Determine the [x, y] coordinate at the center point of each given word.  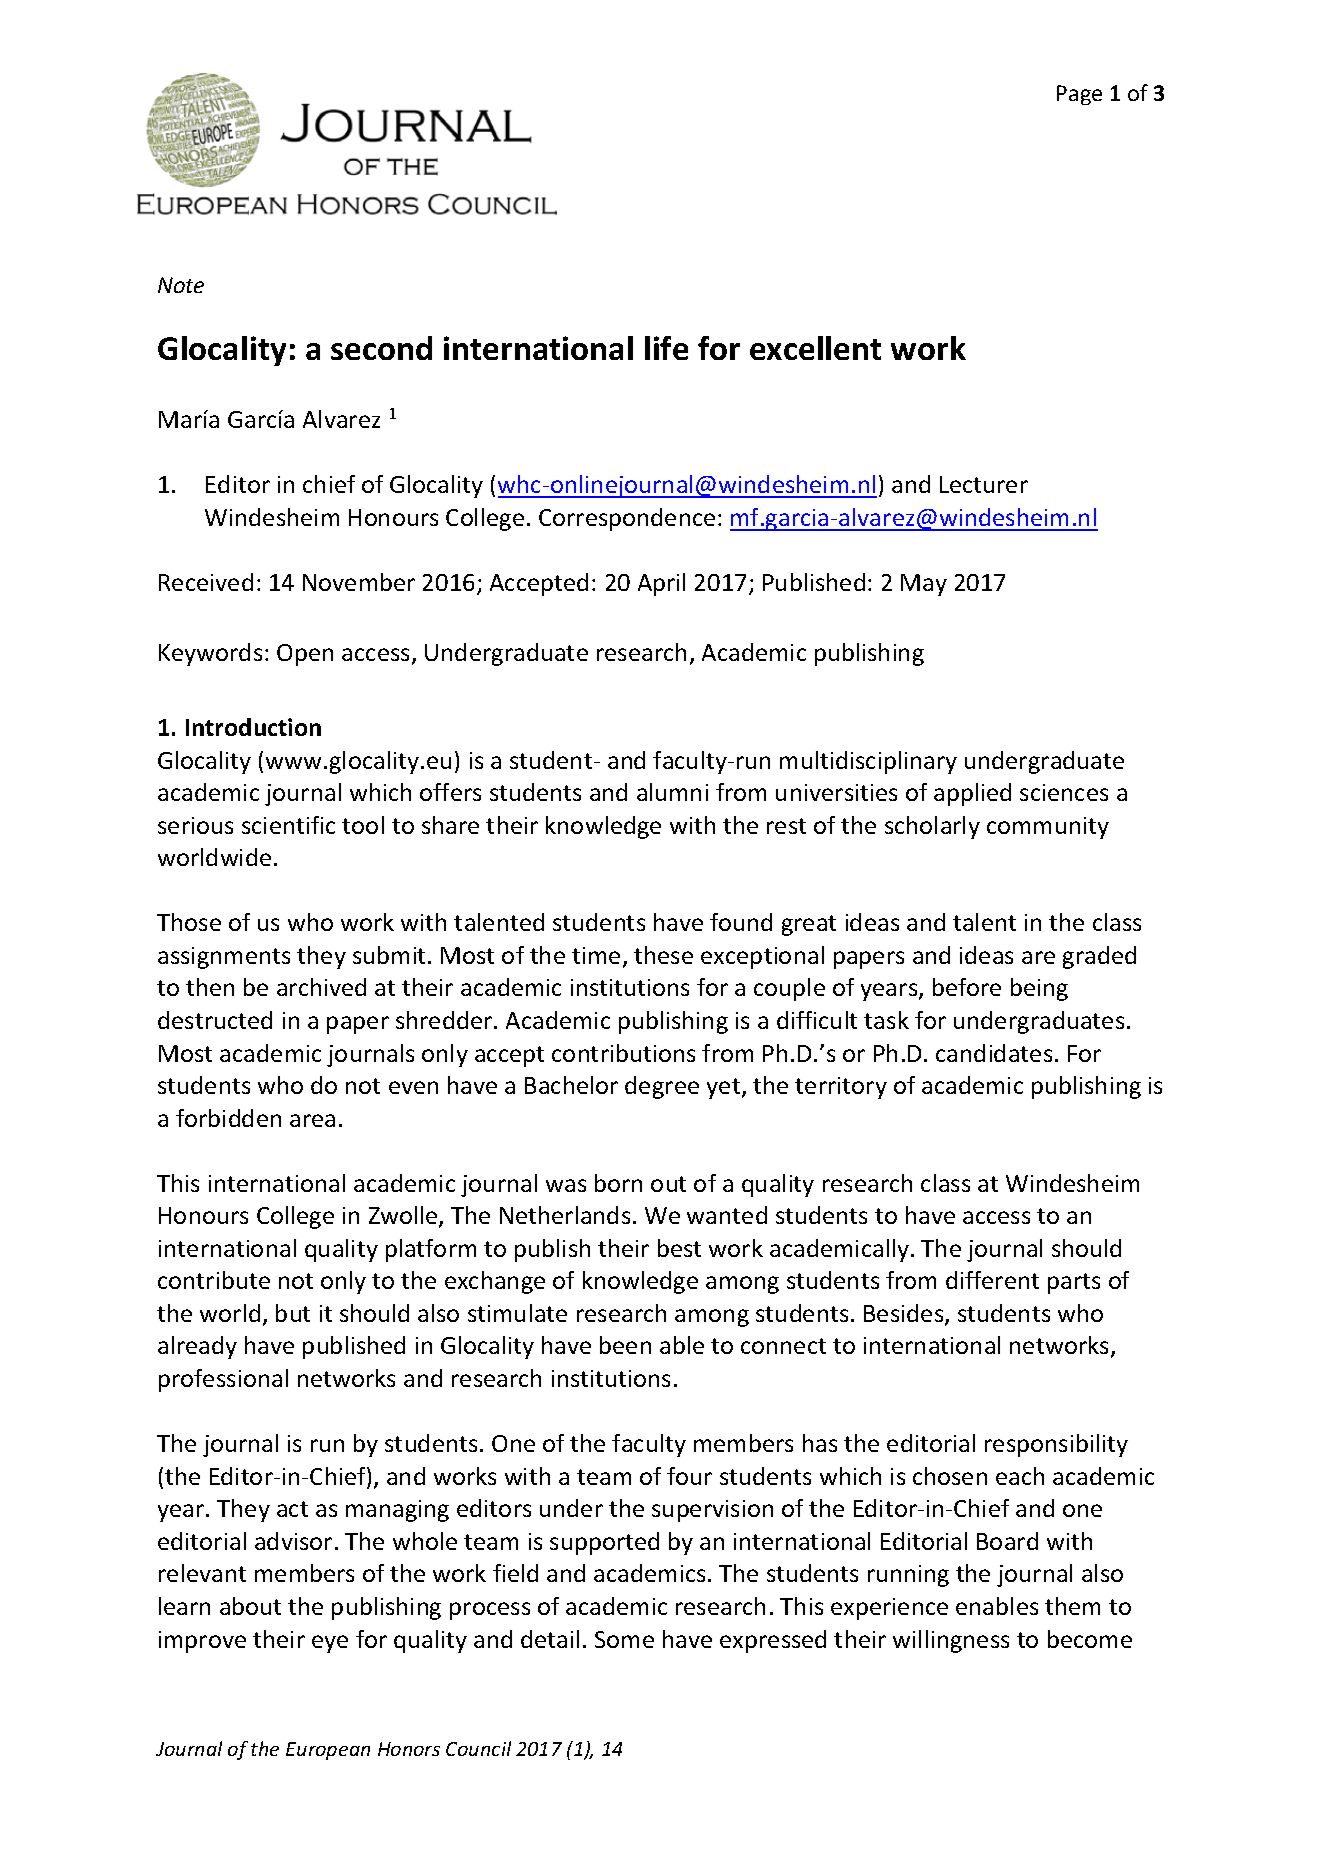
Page [1079, 95]
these [663, 955]
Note [181, 285]
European [328, 1751]
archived [321, 987]
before [967, 987]
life [666, 348]
